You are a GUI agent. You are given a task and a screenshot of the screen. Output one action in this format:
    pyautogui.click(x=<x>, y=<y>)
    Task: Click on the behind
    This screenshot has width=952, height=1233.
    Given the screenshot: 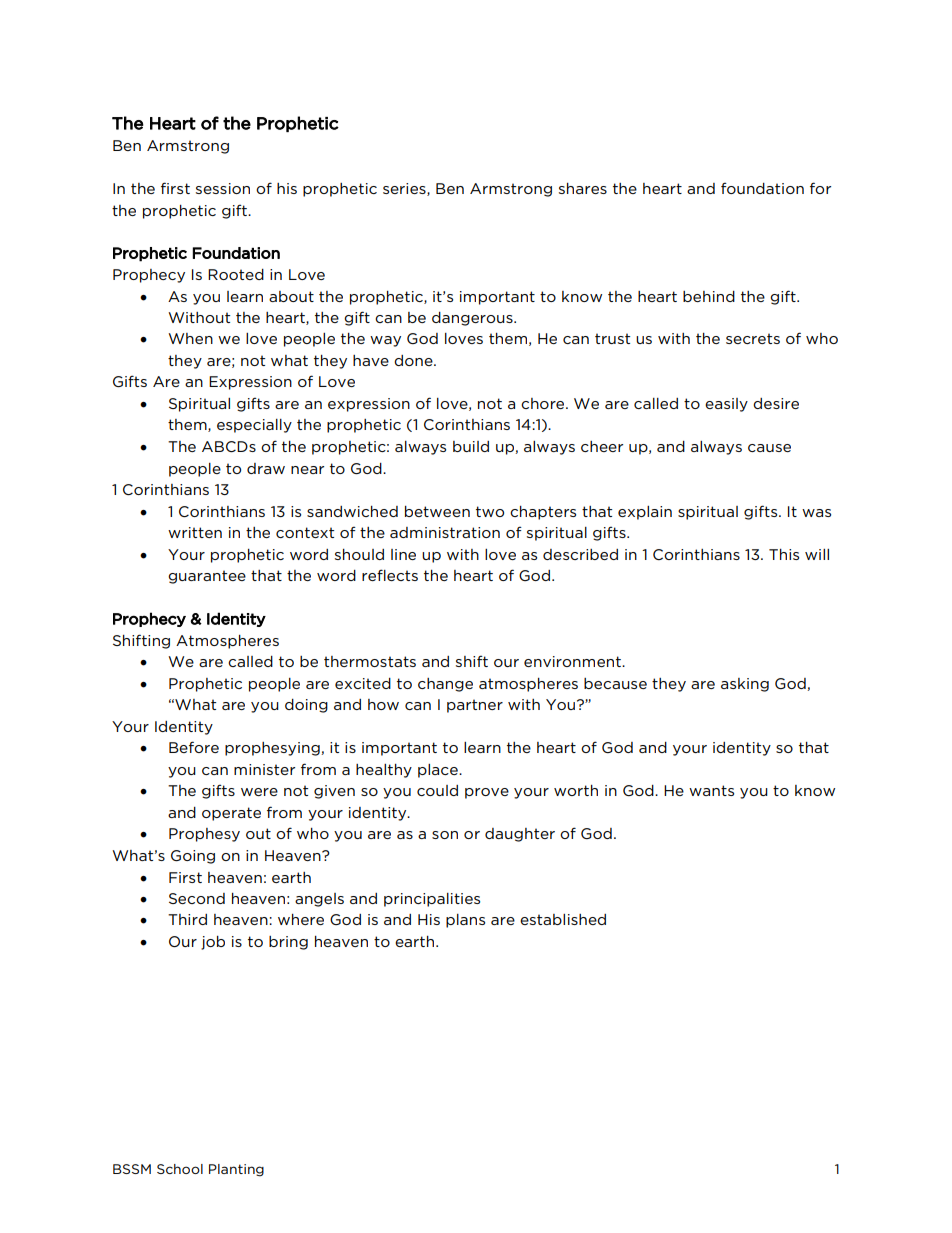 What is the action you would take?
    pyautogui.click(x=709, y=296)
